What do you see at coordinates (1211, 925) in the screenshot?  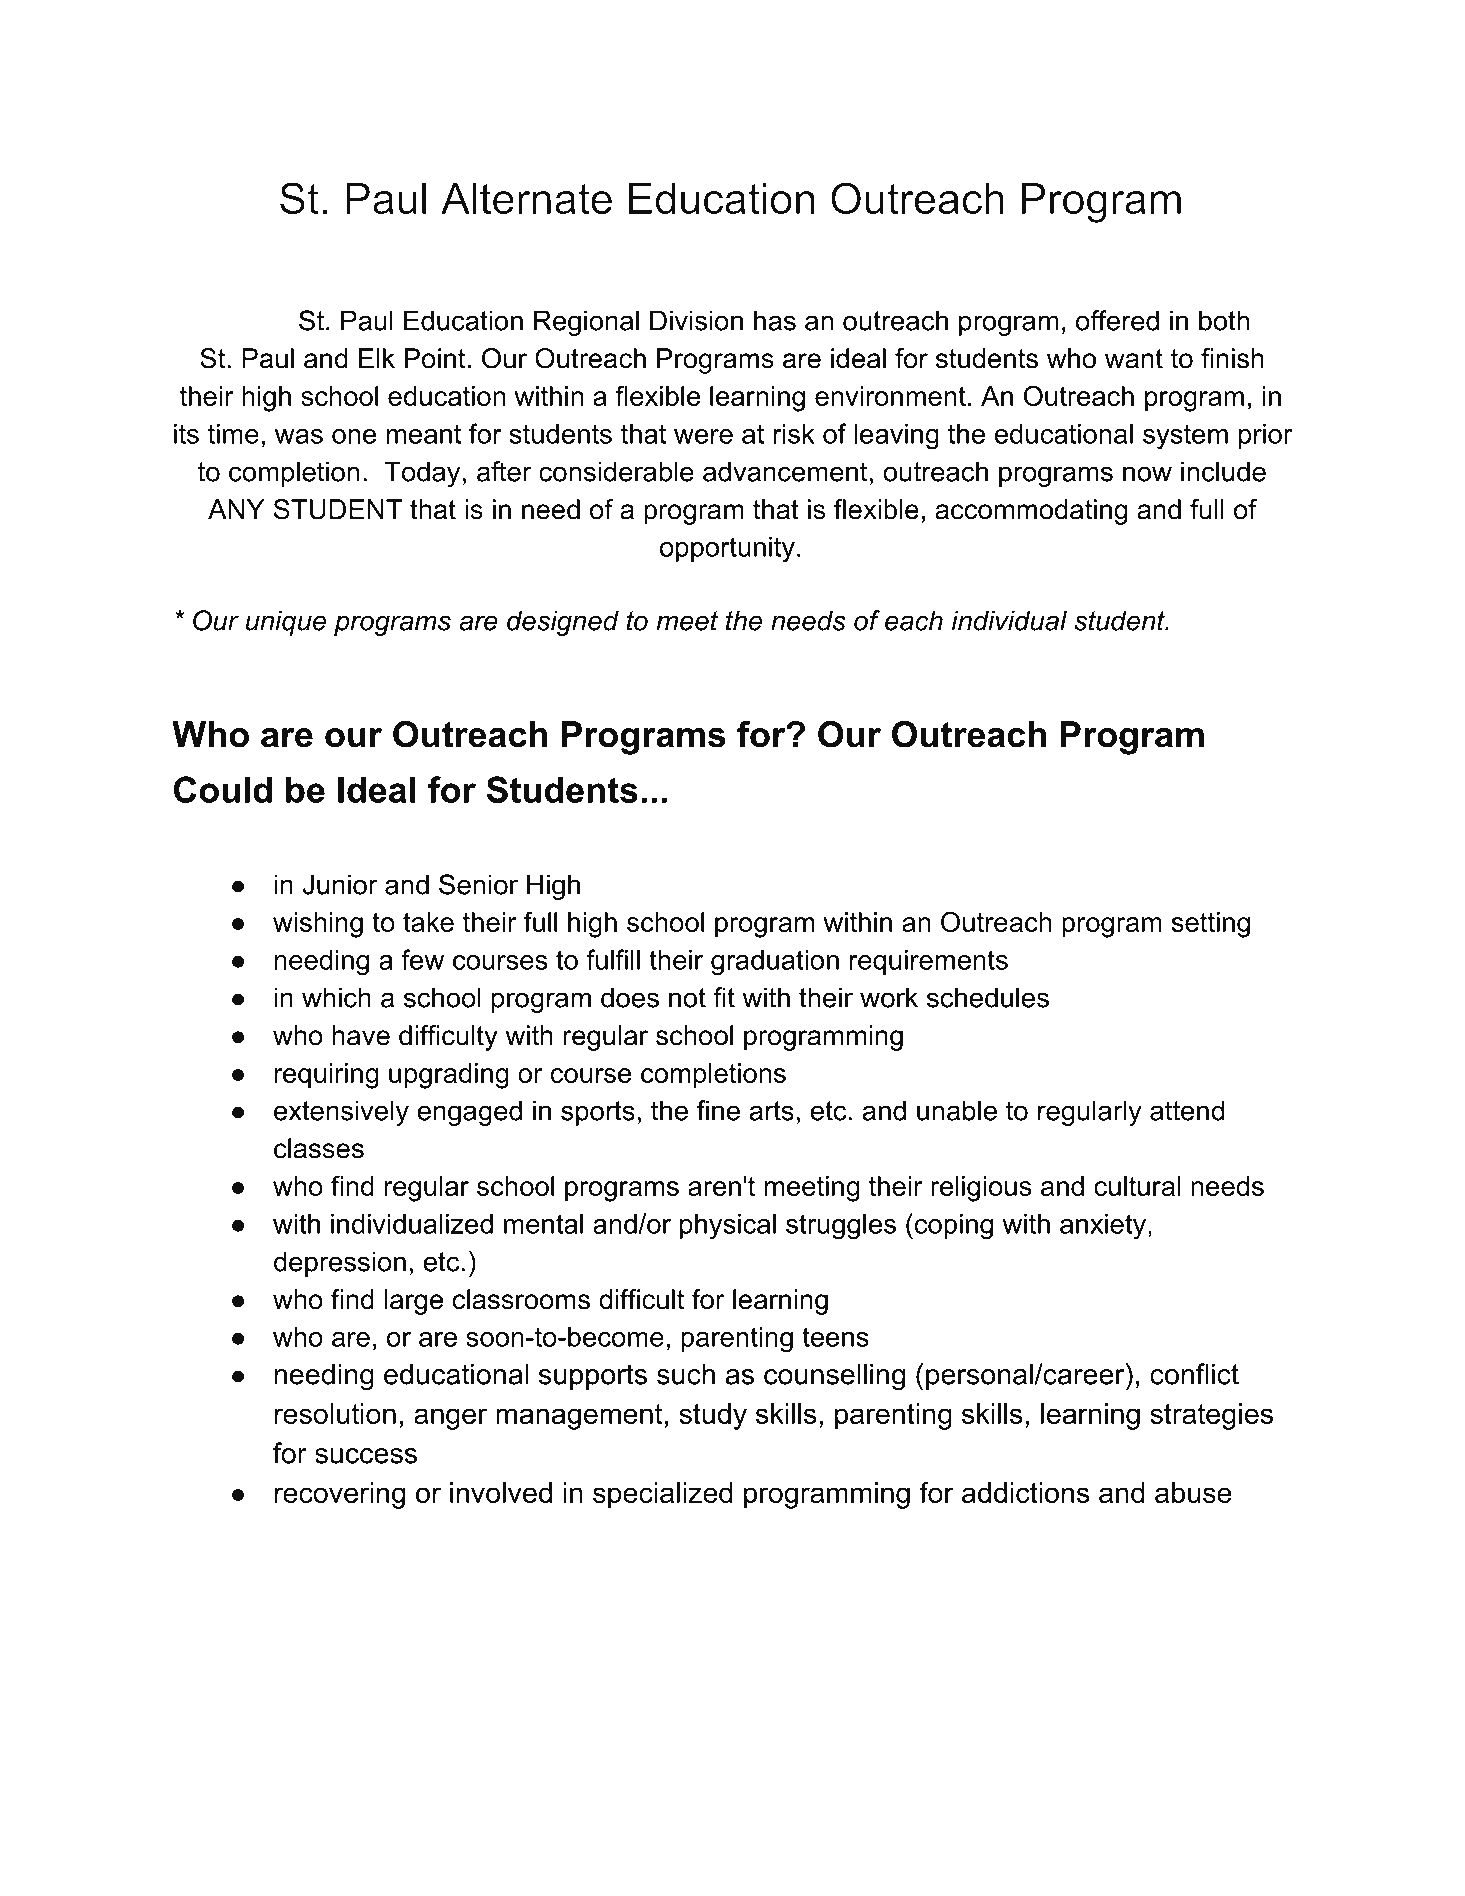 I see `setting` at bounding box center [1211, 925].
